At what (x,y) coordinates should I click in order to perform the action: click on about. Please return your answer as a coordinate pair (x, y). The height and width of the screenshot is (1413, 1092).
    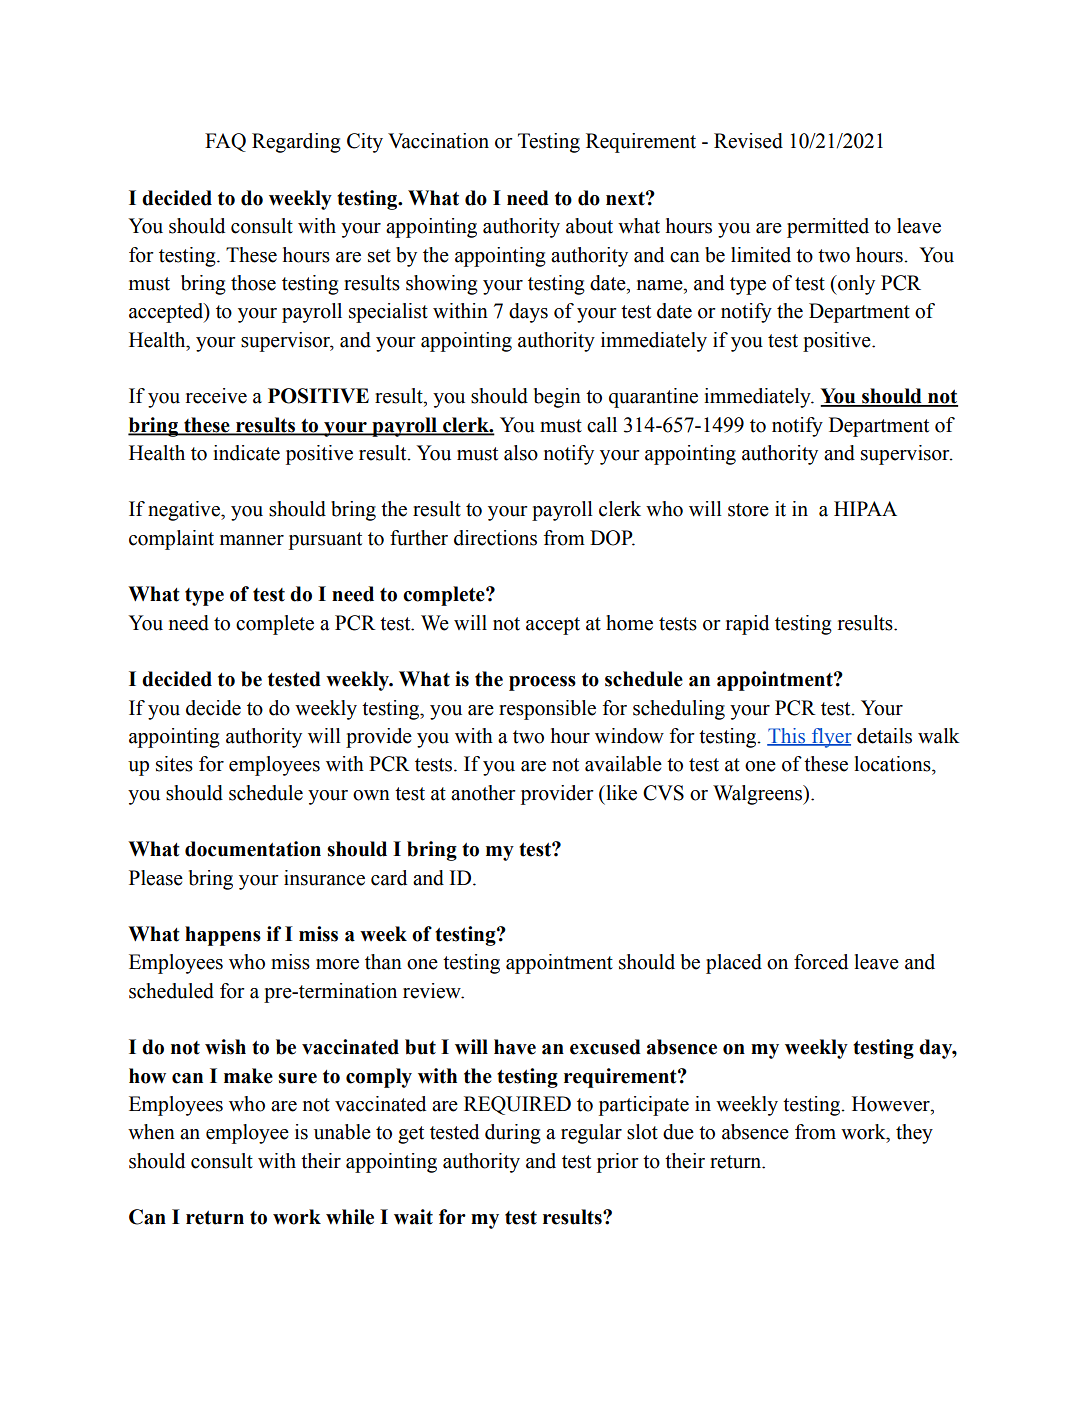
    Looking at the image, I should click on (589, 226).
